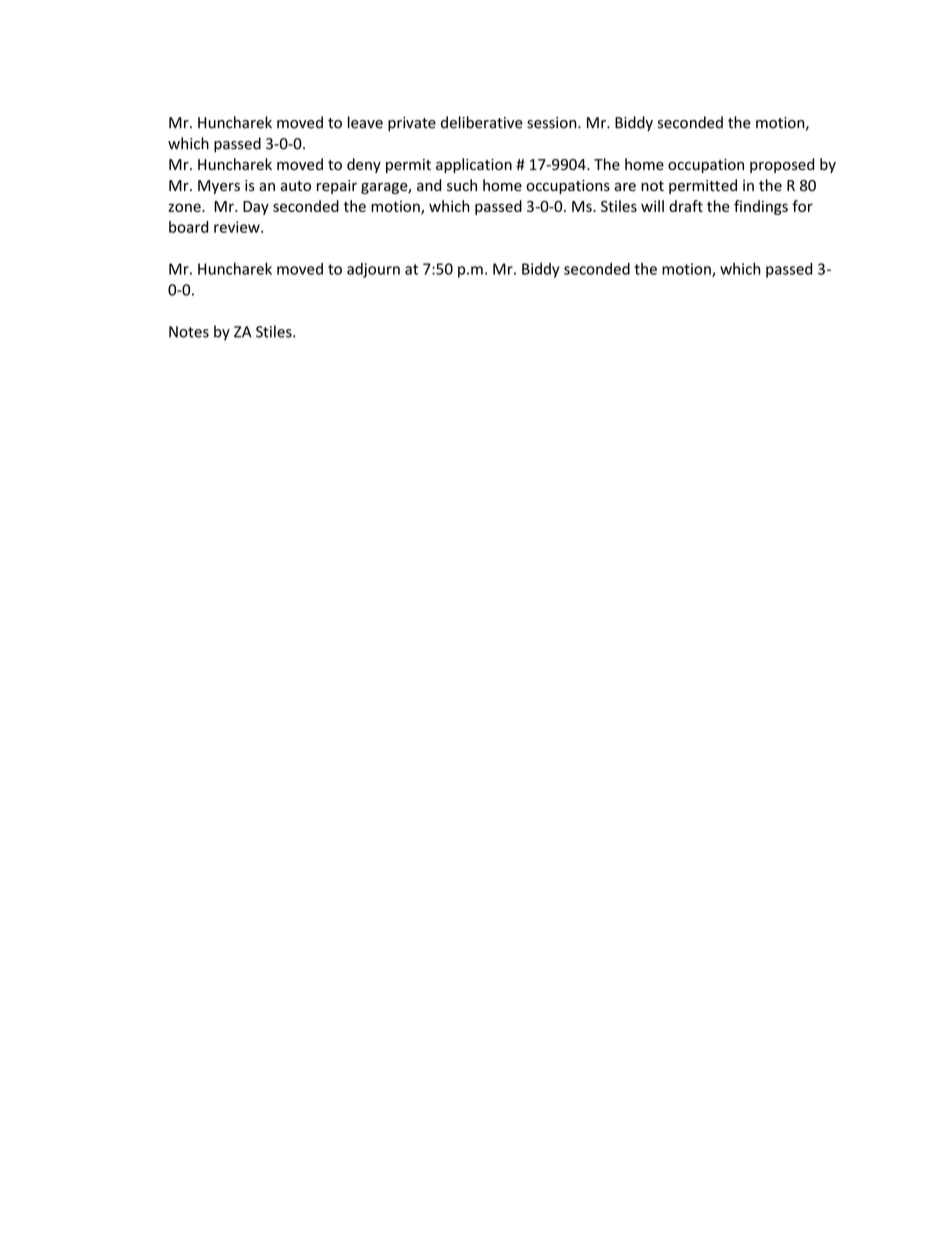 This screenshot has width=952, height=1233. I want to click on auto, so click(295, 186).
